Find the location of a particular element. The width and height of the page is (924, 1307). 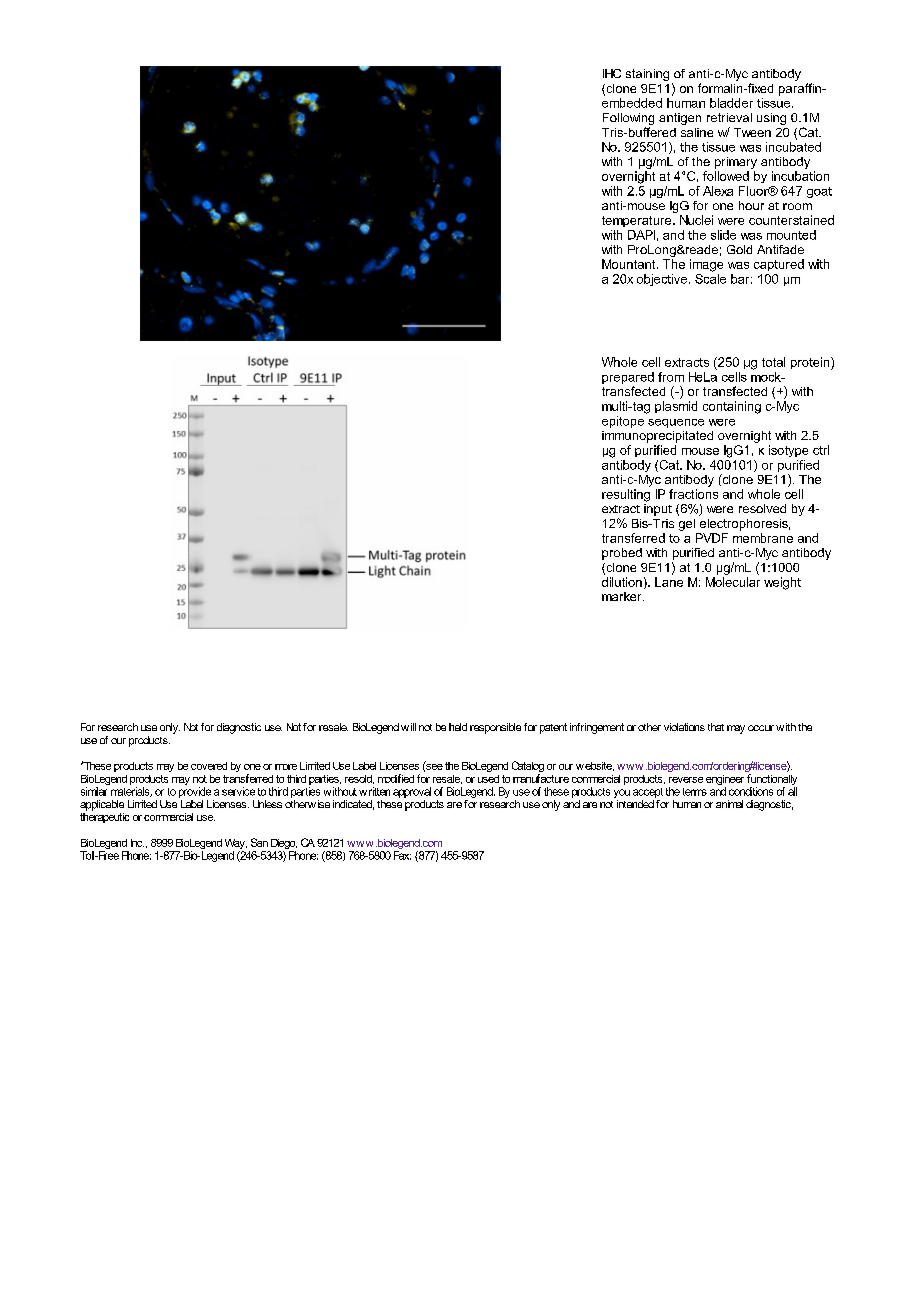

IHC is located at coordinates (612, 73).
